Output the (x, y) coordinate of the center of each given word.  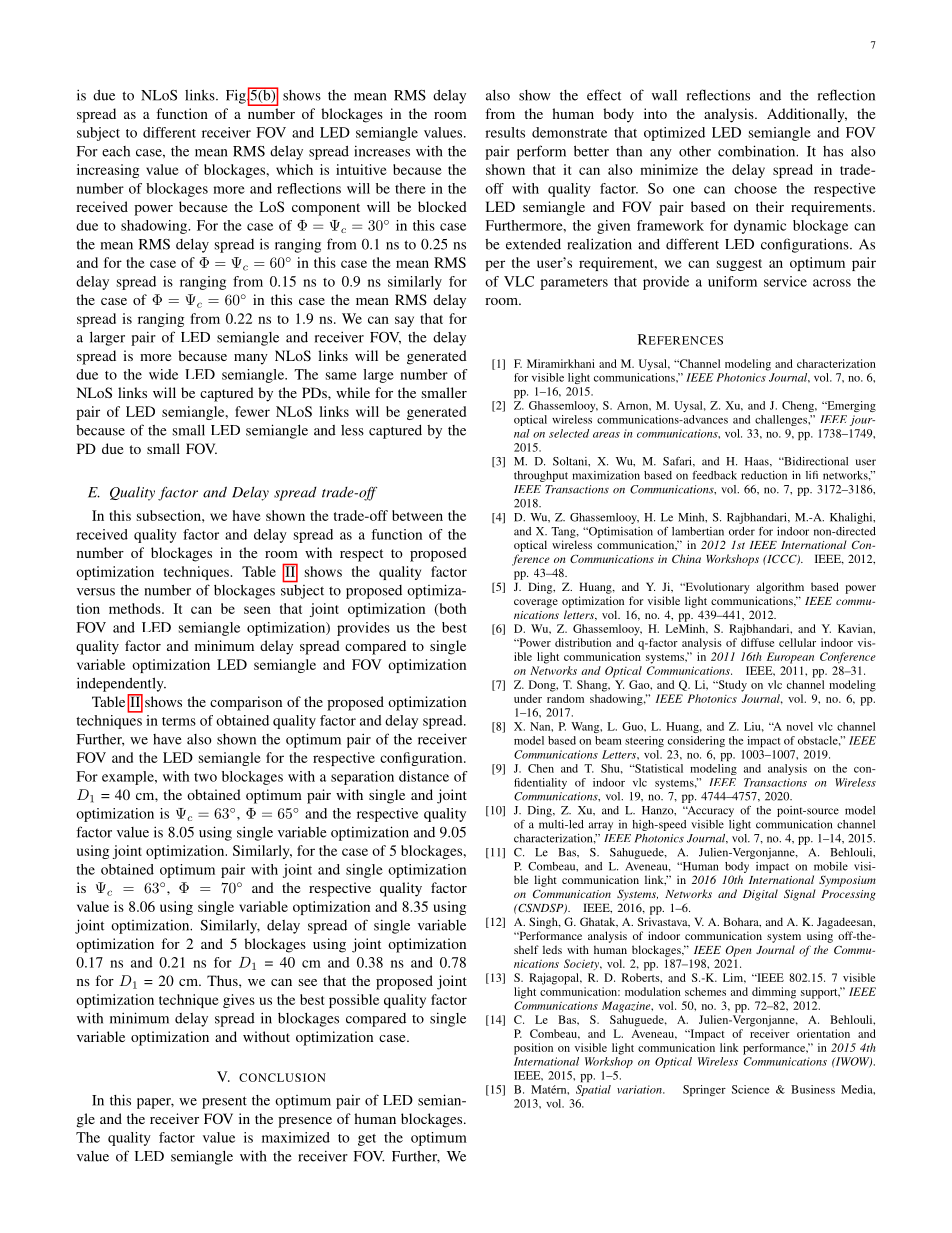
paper (155, 1103)
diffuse (757, 642)
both (452, 609)
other (695, 151)
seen (257, 610)
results (505, 132)
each (116, 151)
